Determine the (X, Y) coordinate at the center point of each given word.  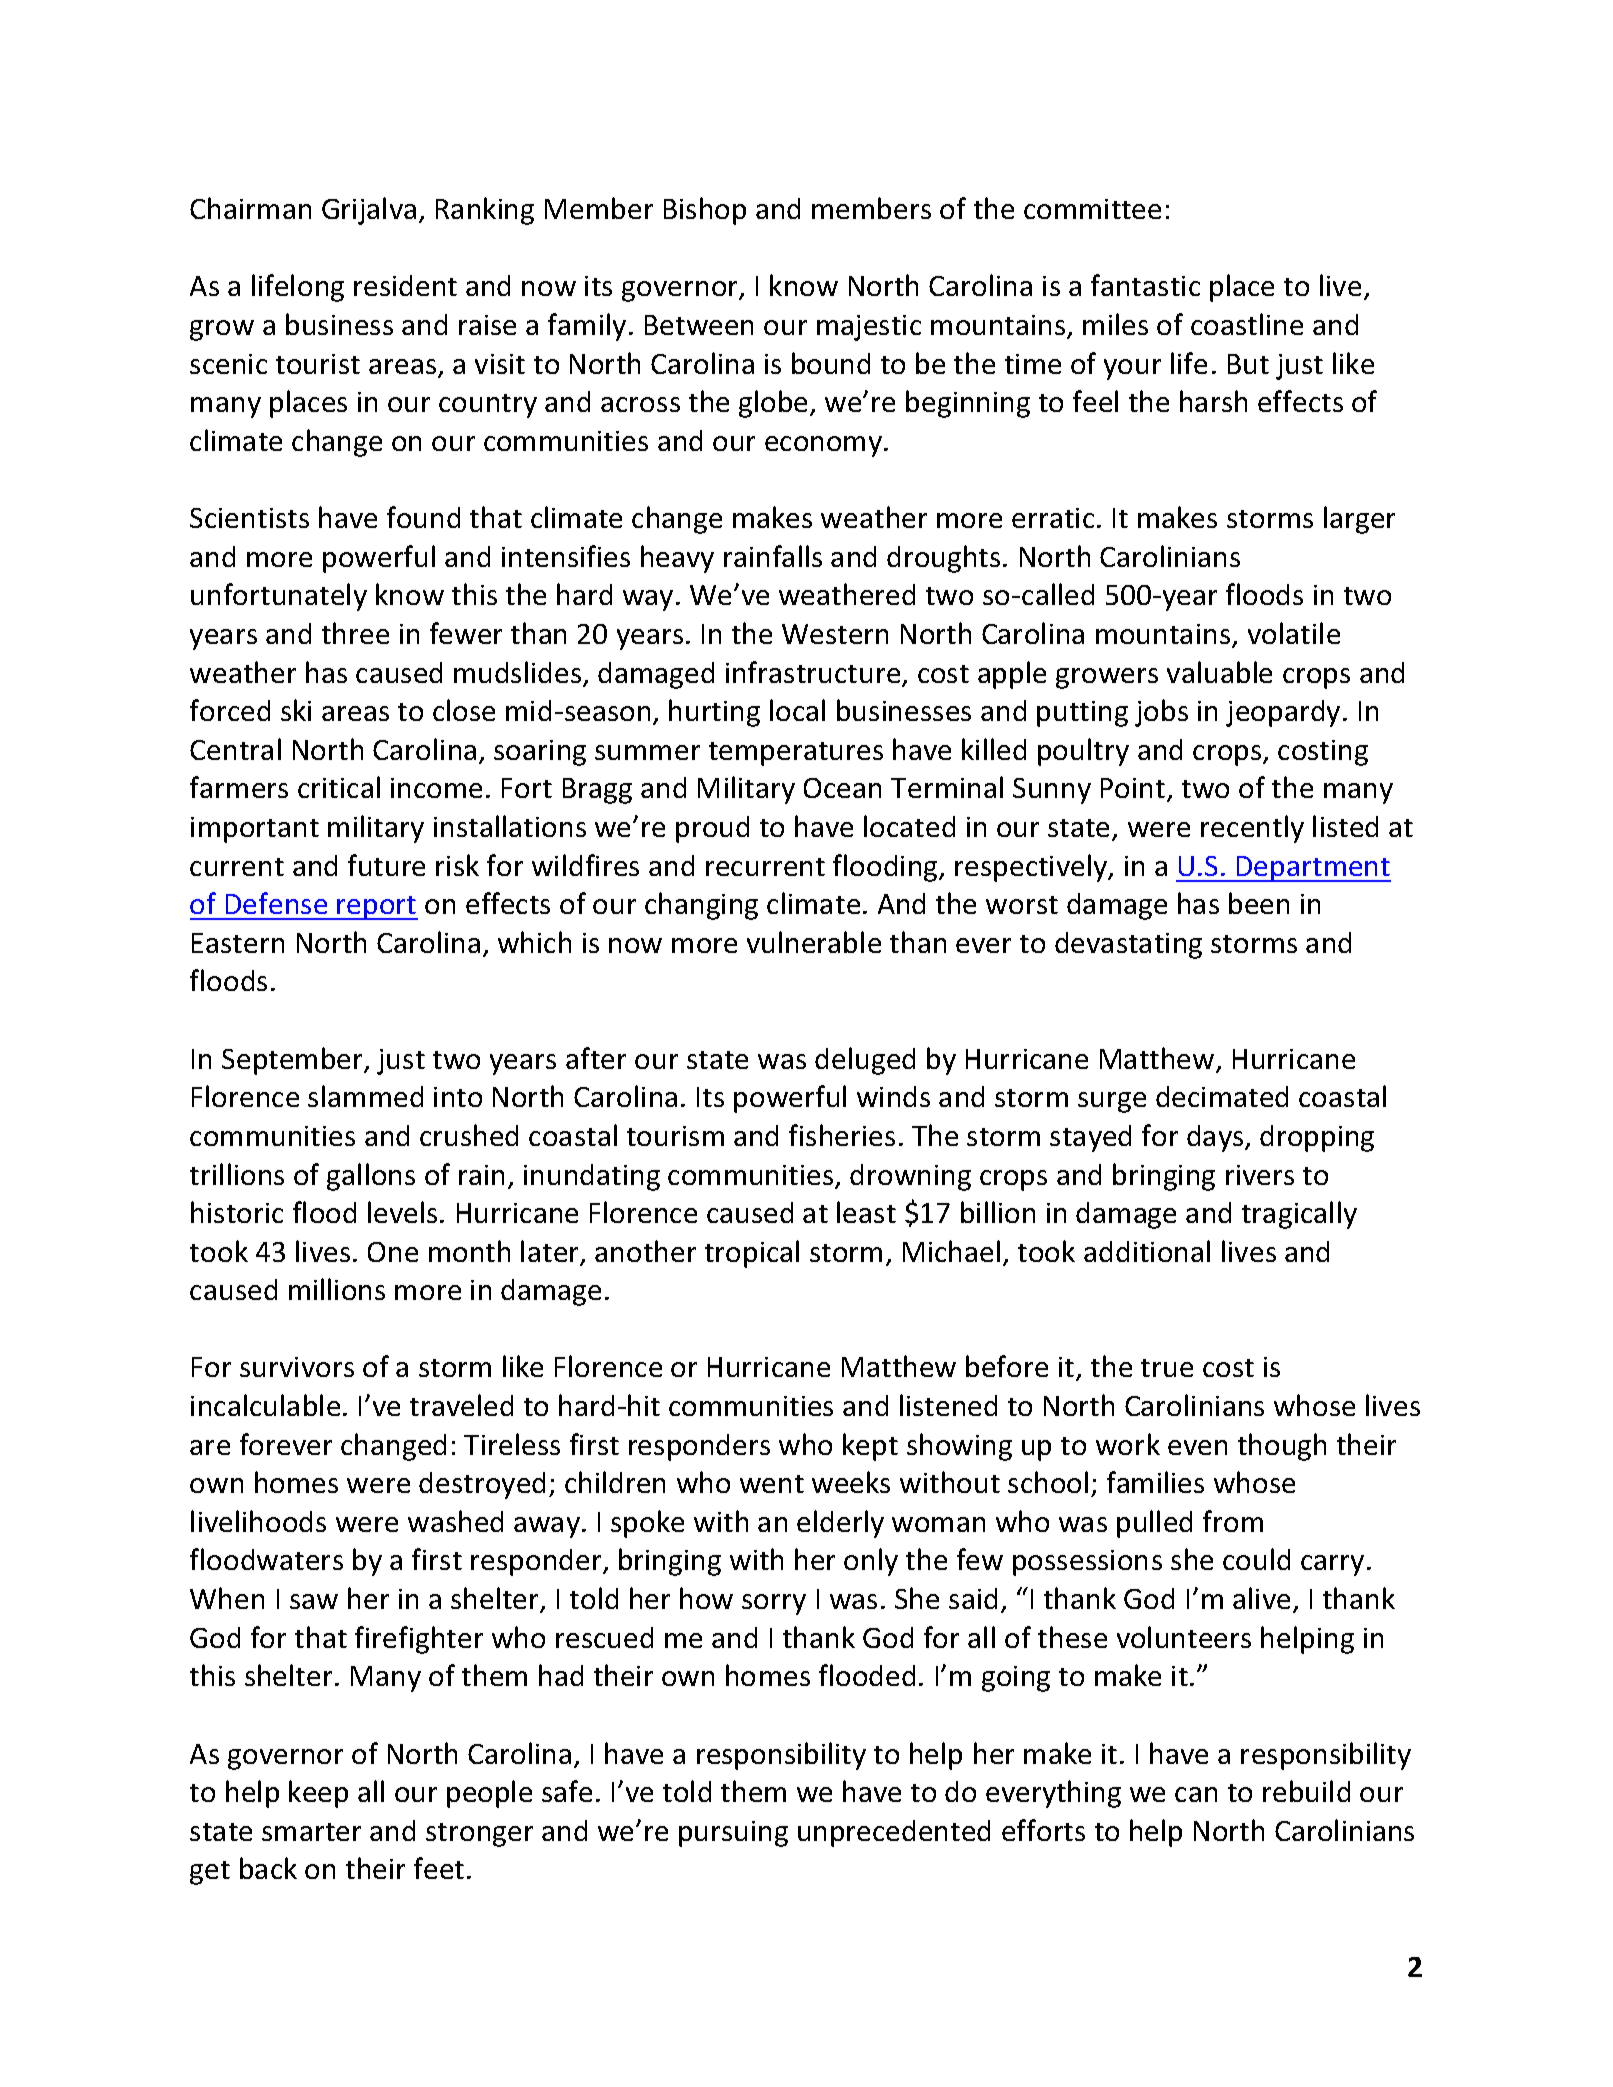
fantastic (1145, 285)
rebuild (1306, 1791)
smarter (311, 1832)
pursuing (733, 1834)
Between (699, 325)
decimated (1222, 1096)
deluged (865, 1061)
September (293, 1061)
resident (405, 285)
